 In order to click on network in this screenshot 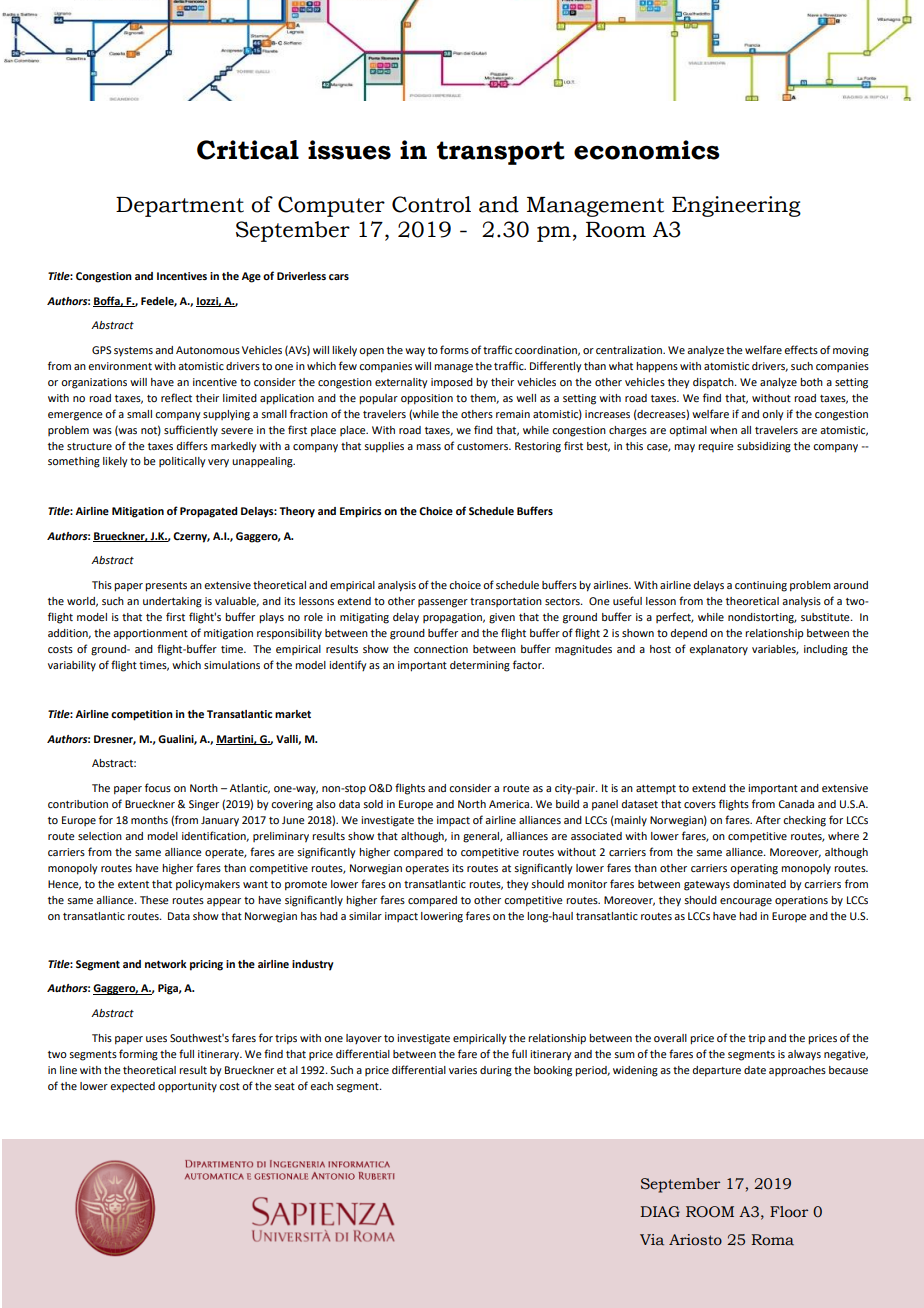, I will do `click(166, 964)`.
